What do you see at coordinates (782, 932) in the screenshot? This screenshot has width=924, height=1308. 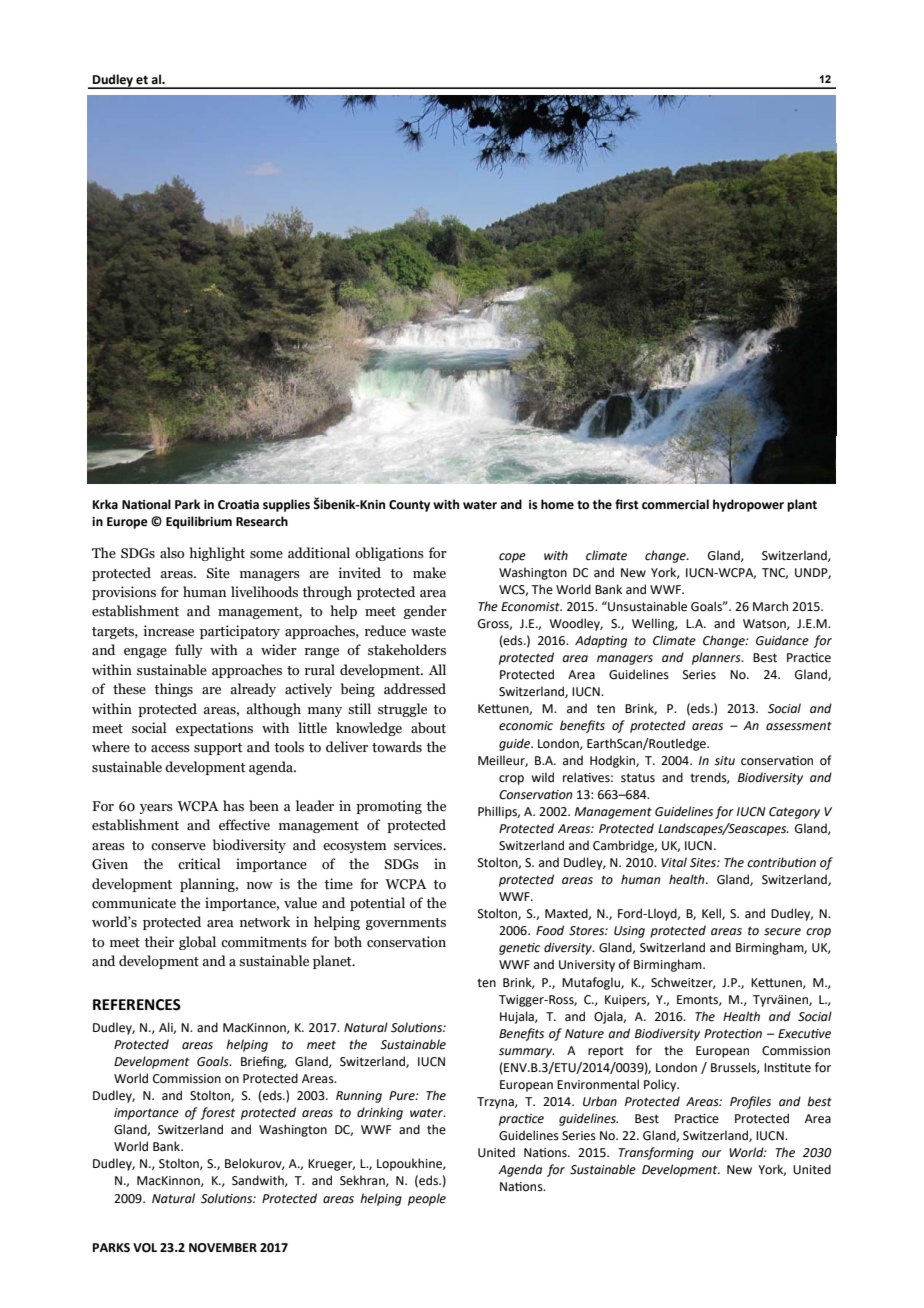 I see `secure` at bounding box center [782, 932].
